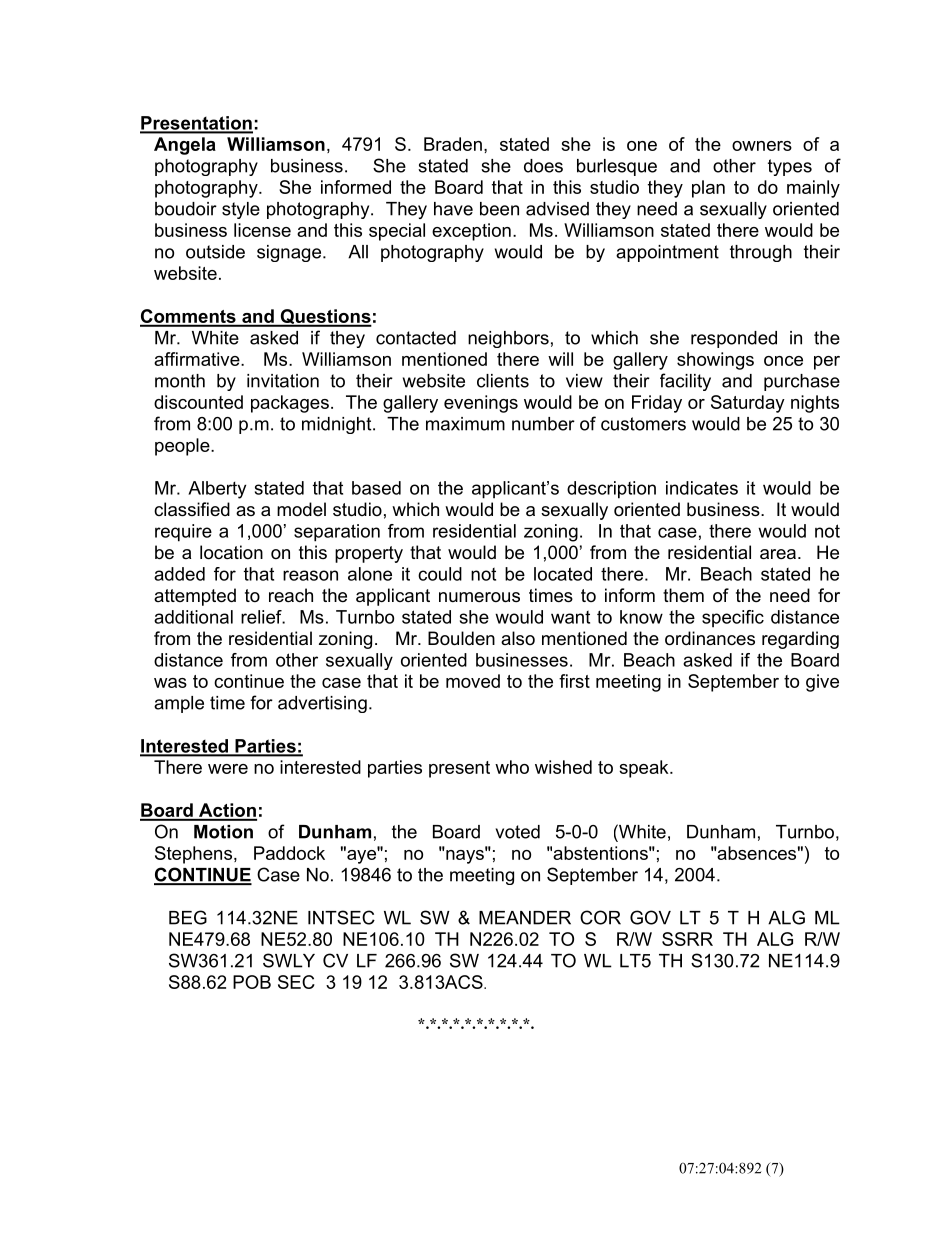 The image size is (952, 1233). I want to click on GOV, so click(650, 917).
